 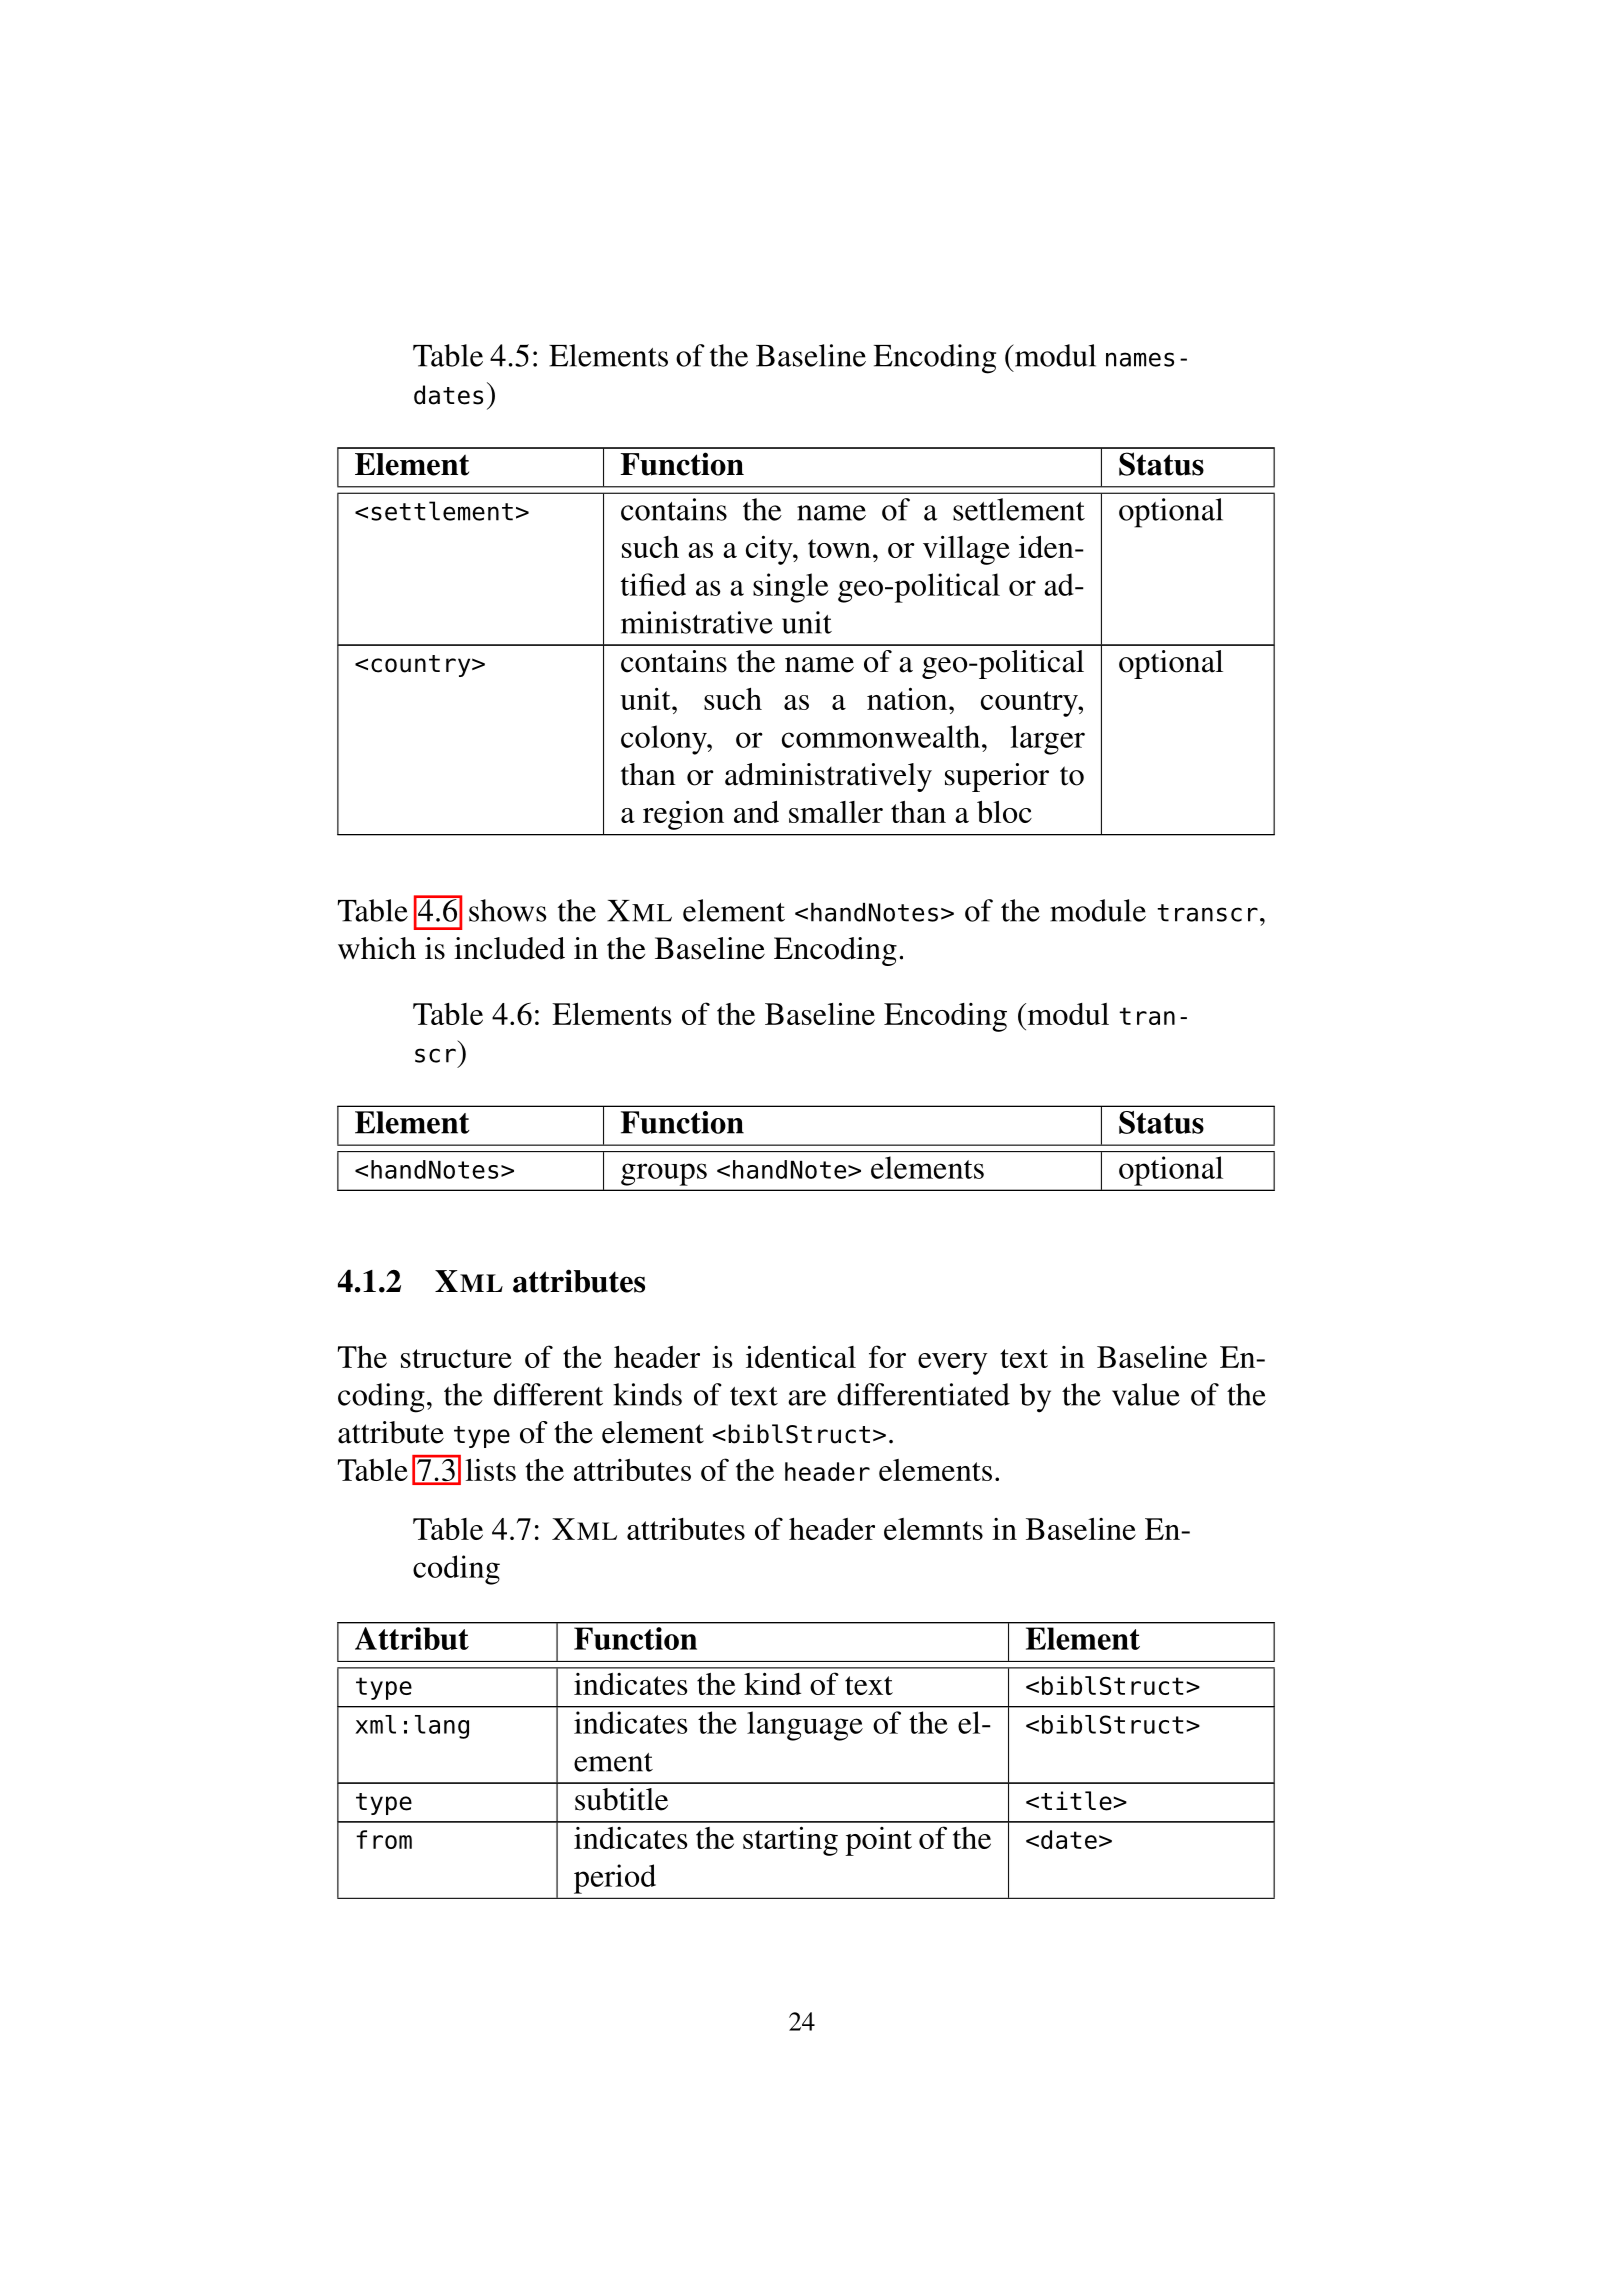 I want to click on shows, so click(x=508, y=910).
